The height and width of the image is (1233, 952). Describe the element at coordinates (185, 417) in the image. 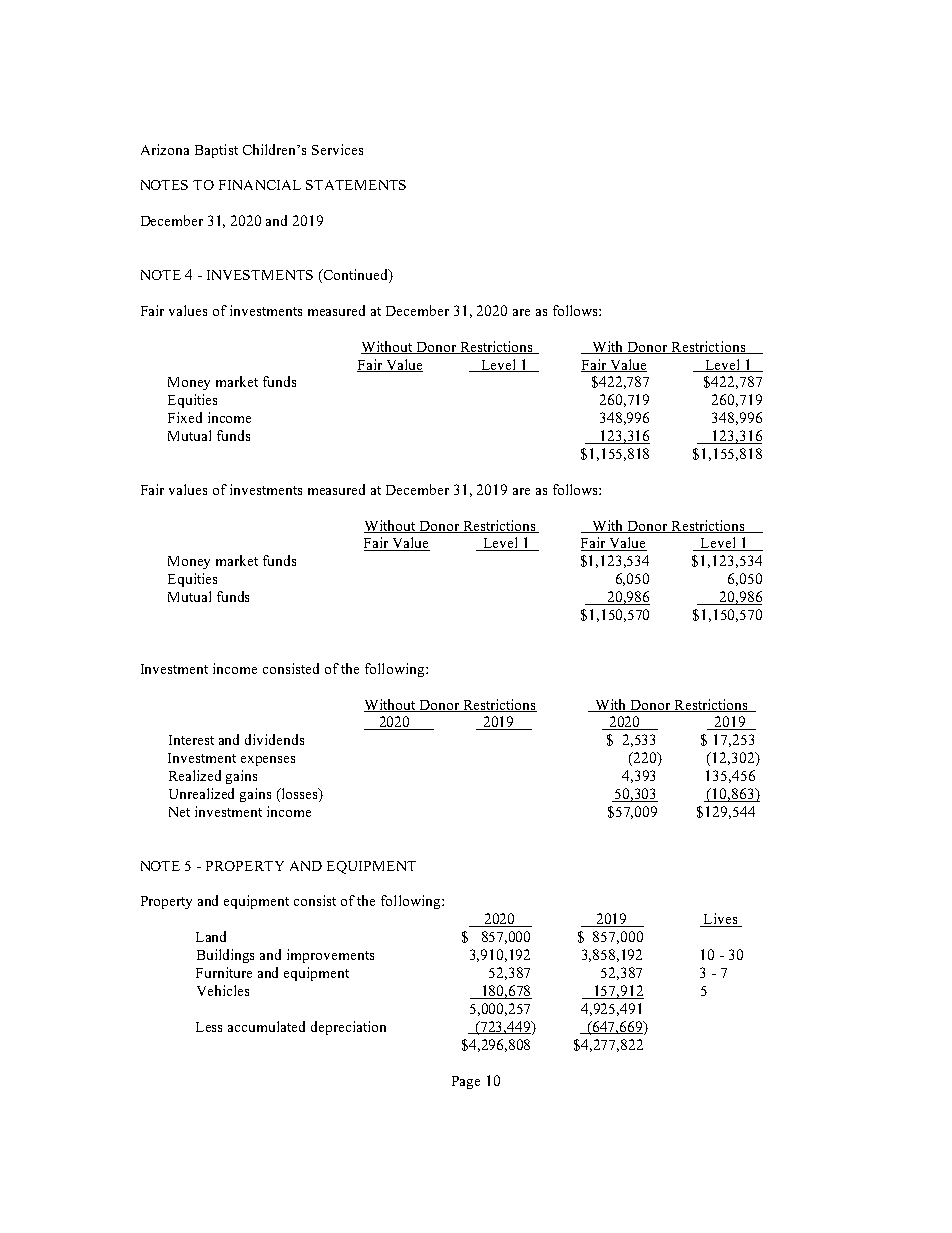

I see `Fixed` at that location.
